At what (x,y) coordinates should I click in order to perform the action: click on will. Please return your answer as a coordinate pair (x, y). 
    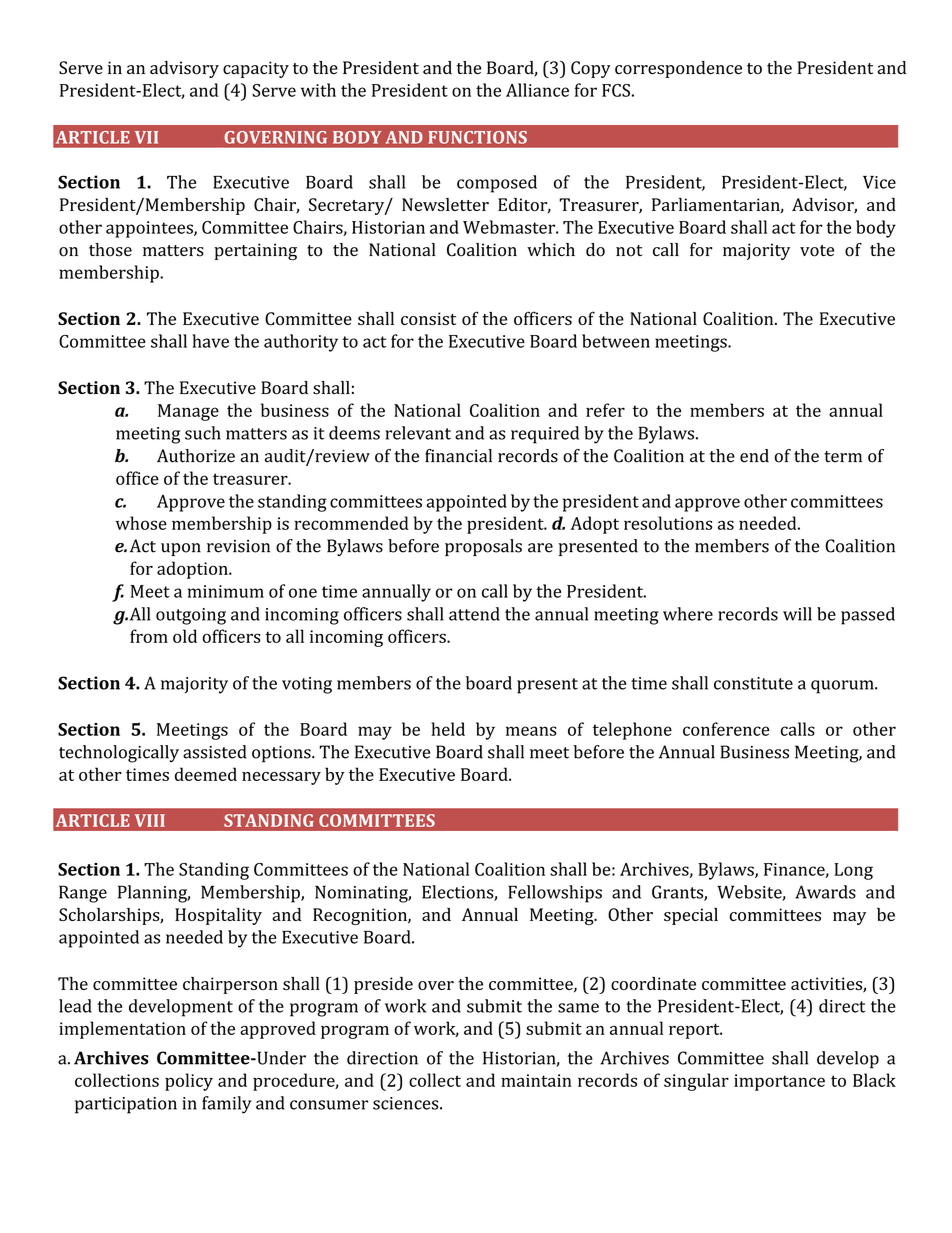
    Looking at the image, I should click on (797, 614).
